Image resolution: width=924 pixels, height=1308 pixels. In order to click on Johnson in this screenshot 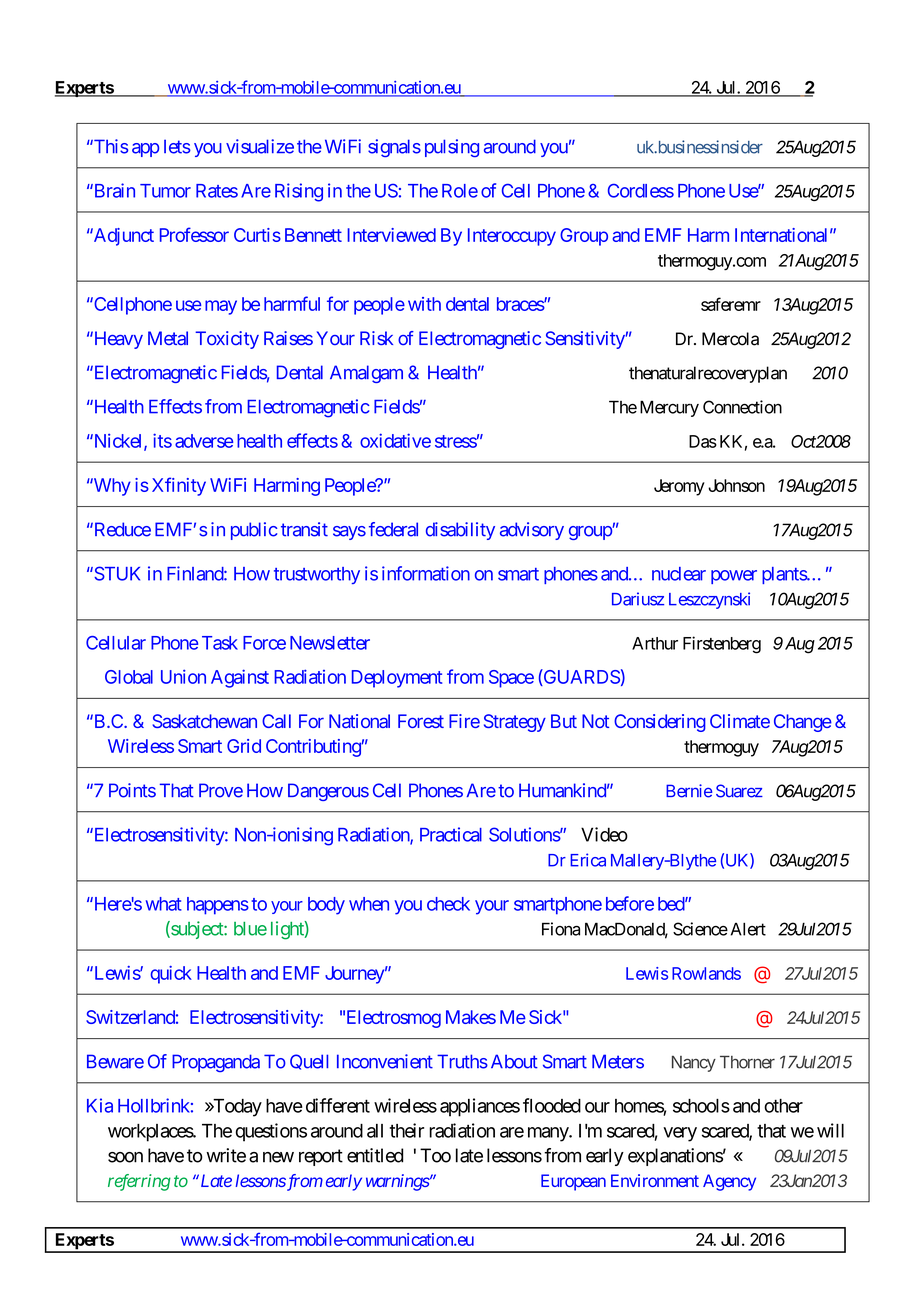, I will do `click(736, 485)`.
